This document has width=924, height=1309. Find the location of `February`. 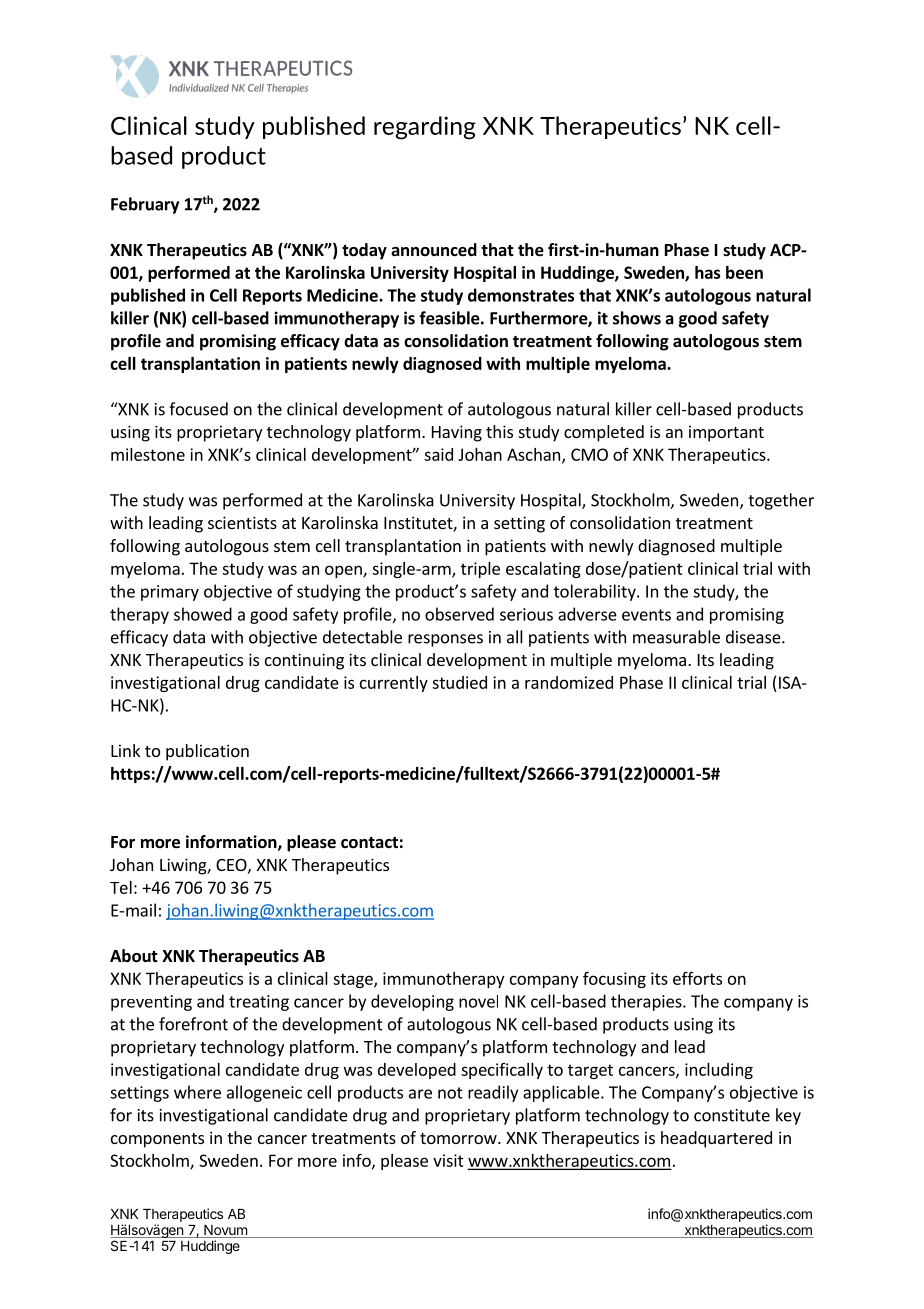

February is located at coordinates (145, 205).
